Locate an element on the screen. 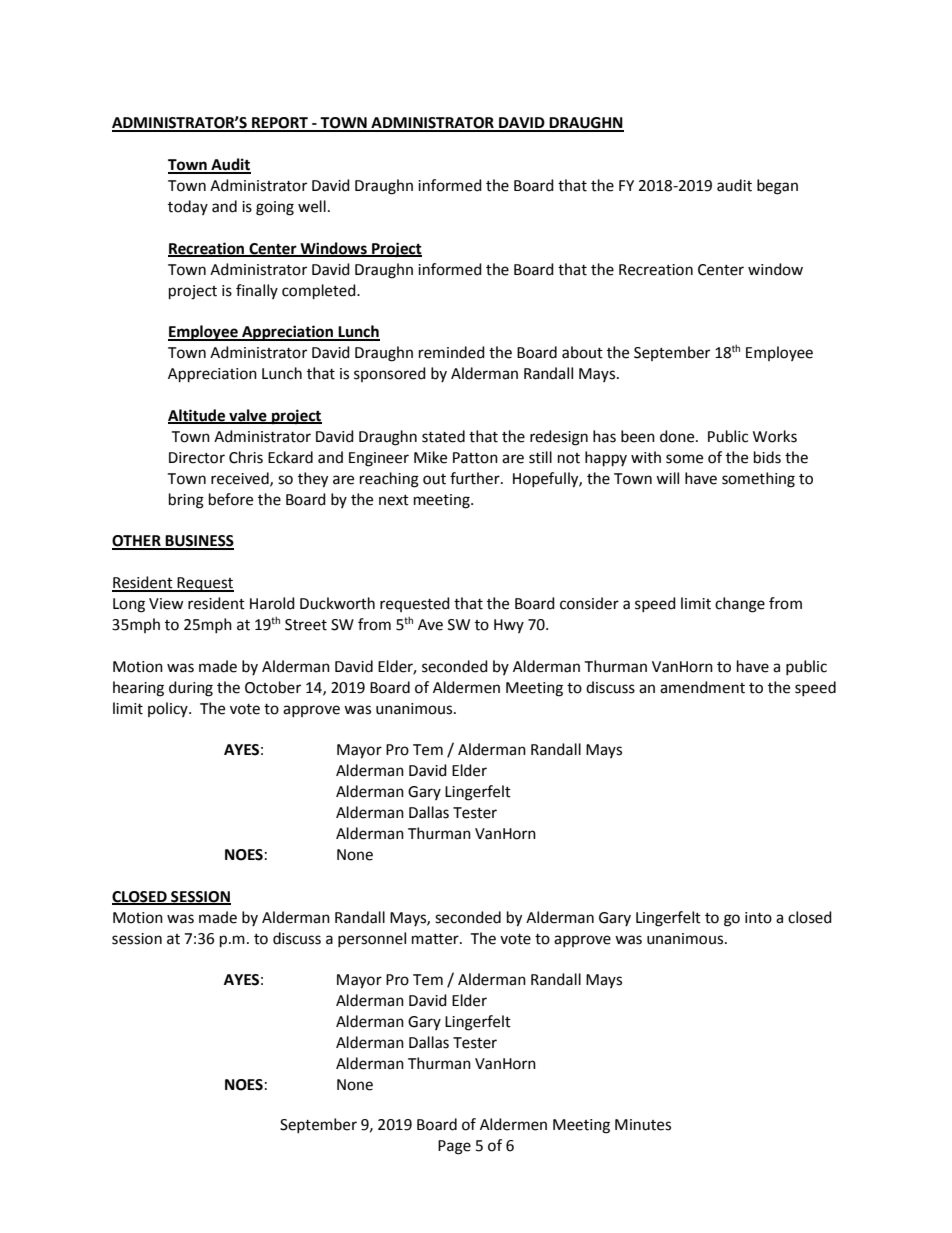  done is located at coordinates (678, 436).
